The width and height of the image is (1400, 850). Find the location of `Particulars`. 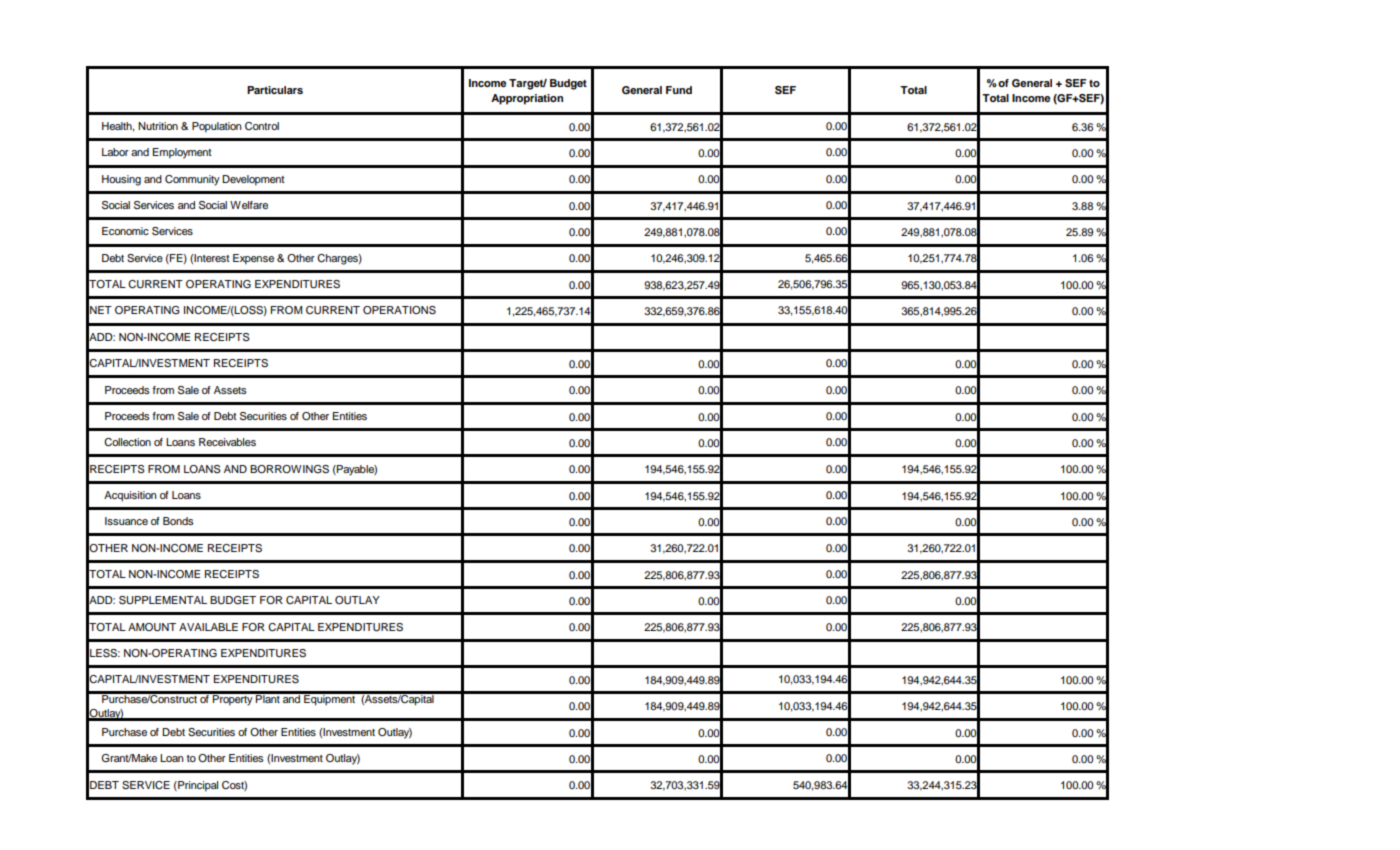

Particulars is located at coordinates (275, 90).
